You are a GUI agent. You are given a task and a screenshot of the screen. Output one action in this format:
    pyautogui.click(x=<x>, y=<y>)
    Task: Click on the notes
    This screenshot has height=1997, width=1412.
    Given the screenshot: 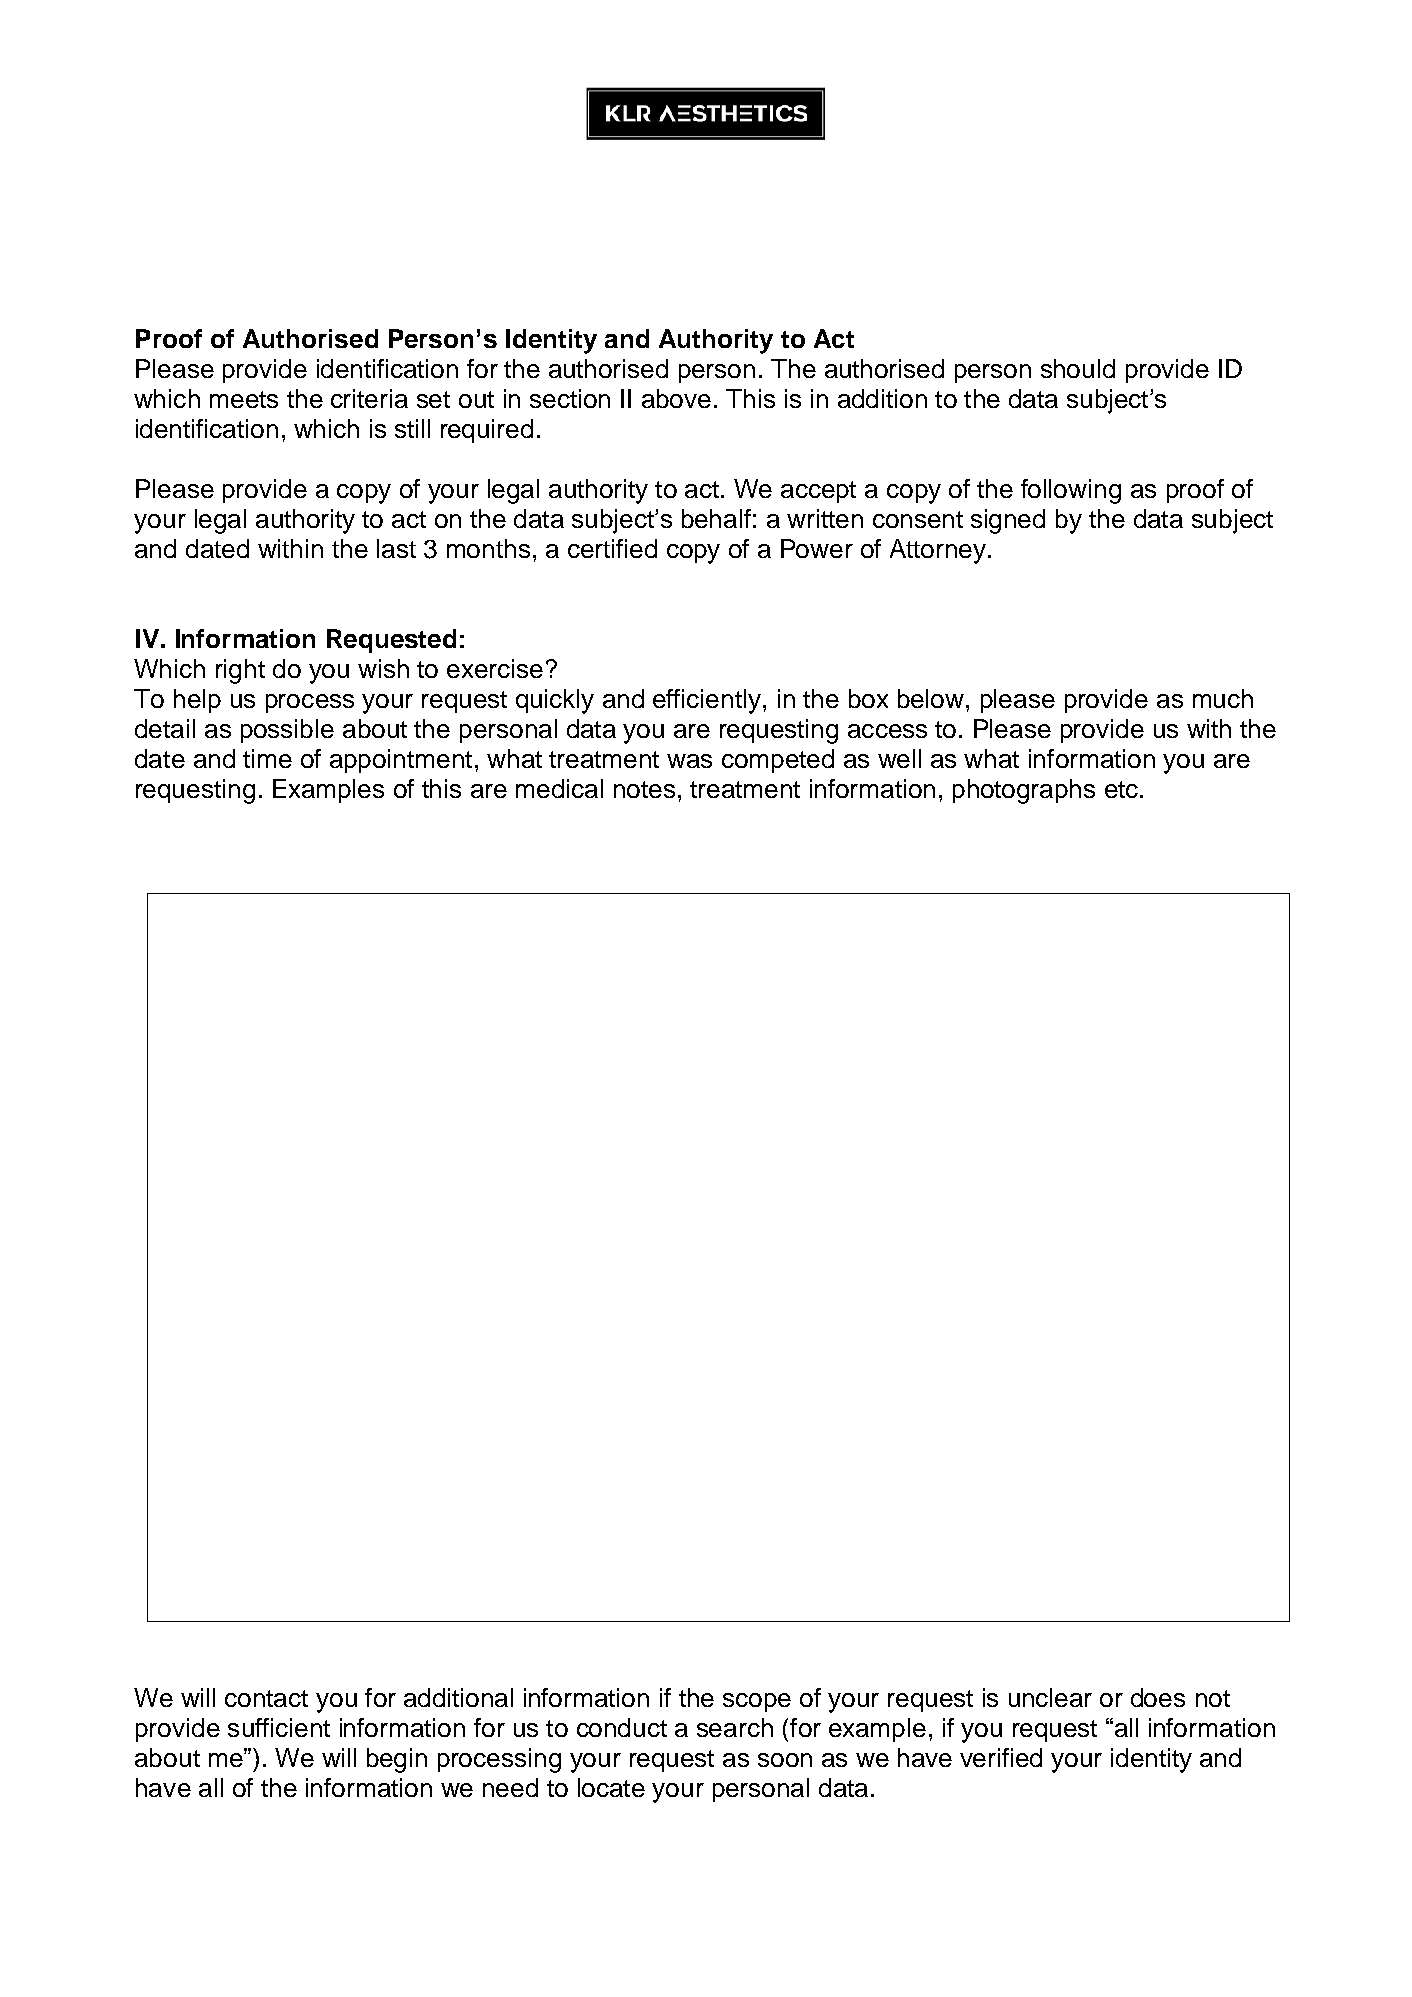 What is the action you would take?
    pyautogui.click(x=644, y=789)
